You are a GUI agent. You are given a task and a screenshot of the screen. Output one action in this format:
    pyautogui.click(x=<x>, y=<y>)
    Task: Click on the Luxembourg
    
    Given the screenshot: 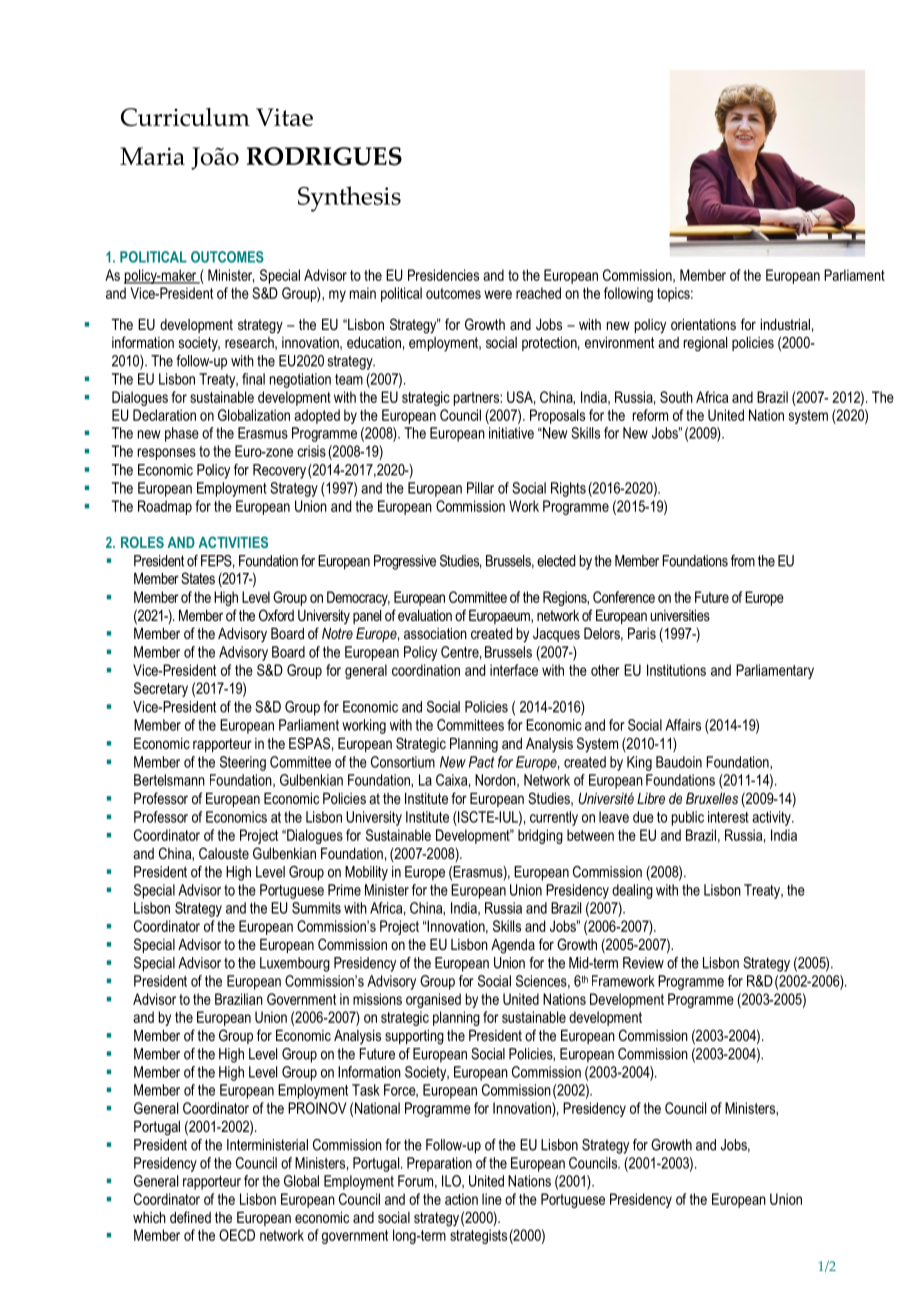 What is the action you would take?
    pyautogui.click(x=295, y=964)
